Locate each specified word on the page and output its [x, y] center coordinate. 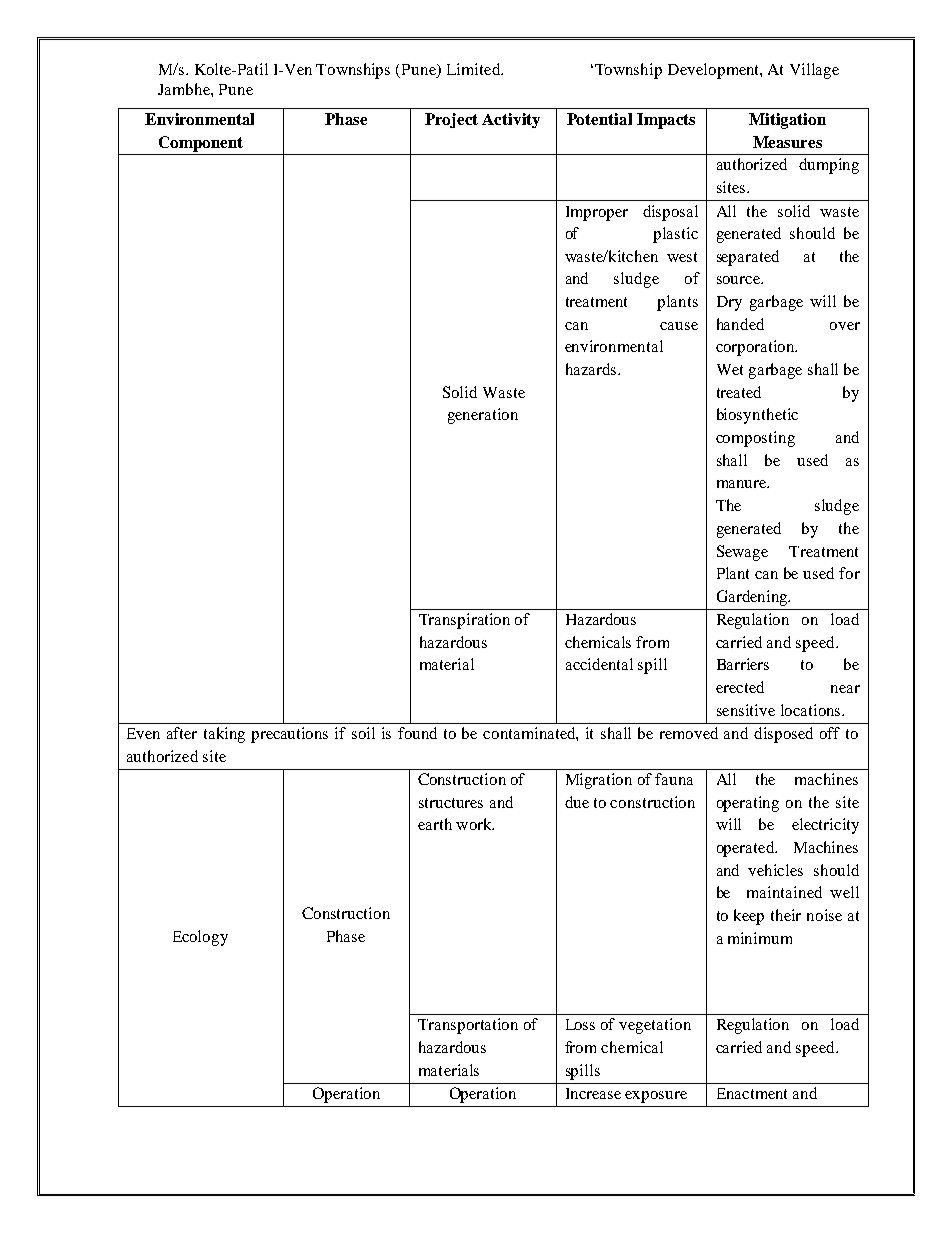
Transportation [468, 1026]
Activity [511, 120]
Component [201, 144]
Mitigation [787, 121]
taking [224, 735]
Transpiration [464, 621]
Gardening [753, 598]
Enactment [752, 1093]
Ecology [200, 938]
